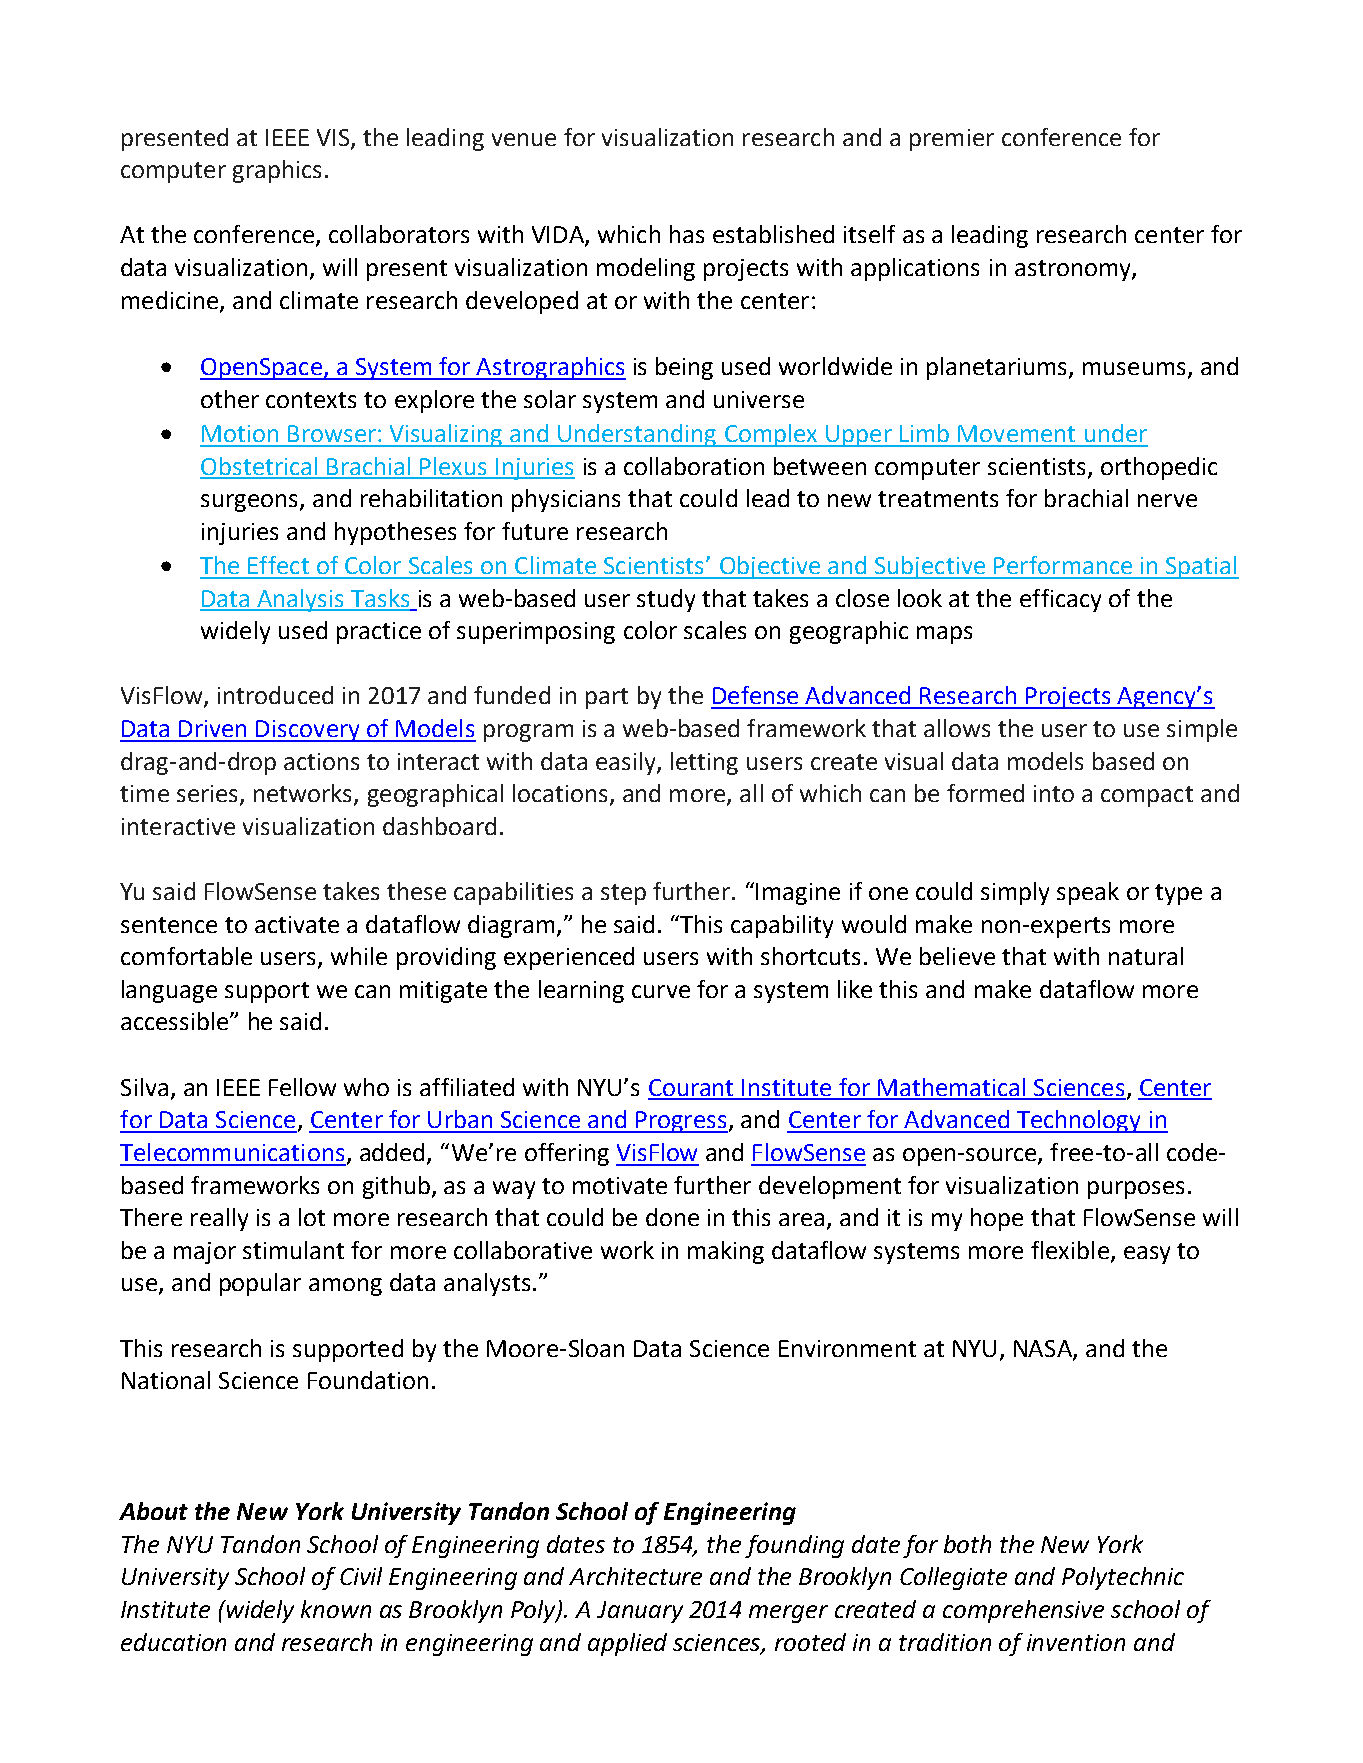  What do you see at coordinates (1060, 600) in the screenshot?
I see `efficacy` at bounding box center [1060, 600].
